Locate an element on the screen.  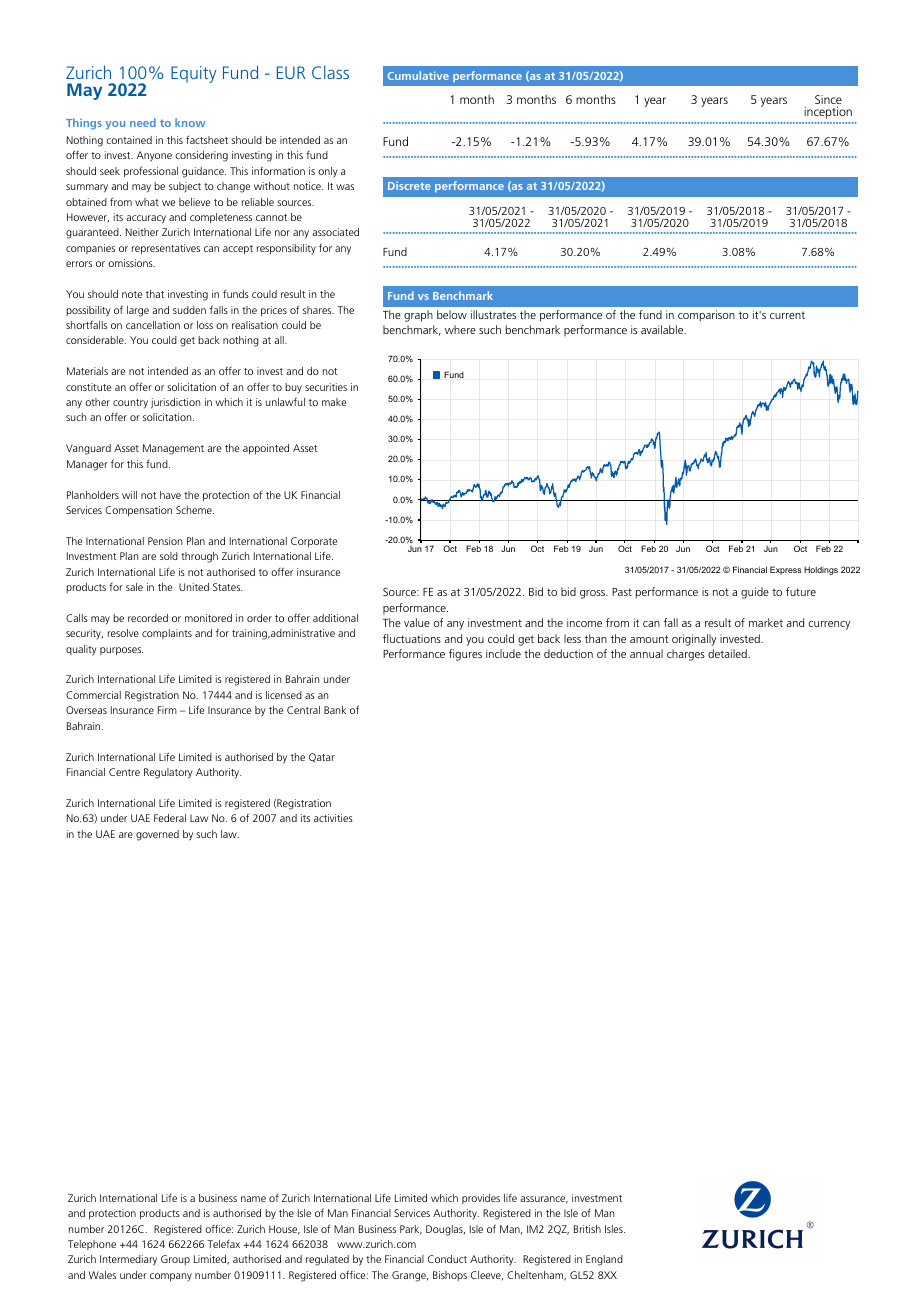
Douglas is located at coordinates (445, 1230).
